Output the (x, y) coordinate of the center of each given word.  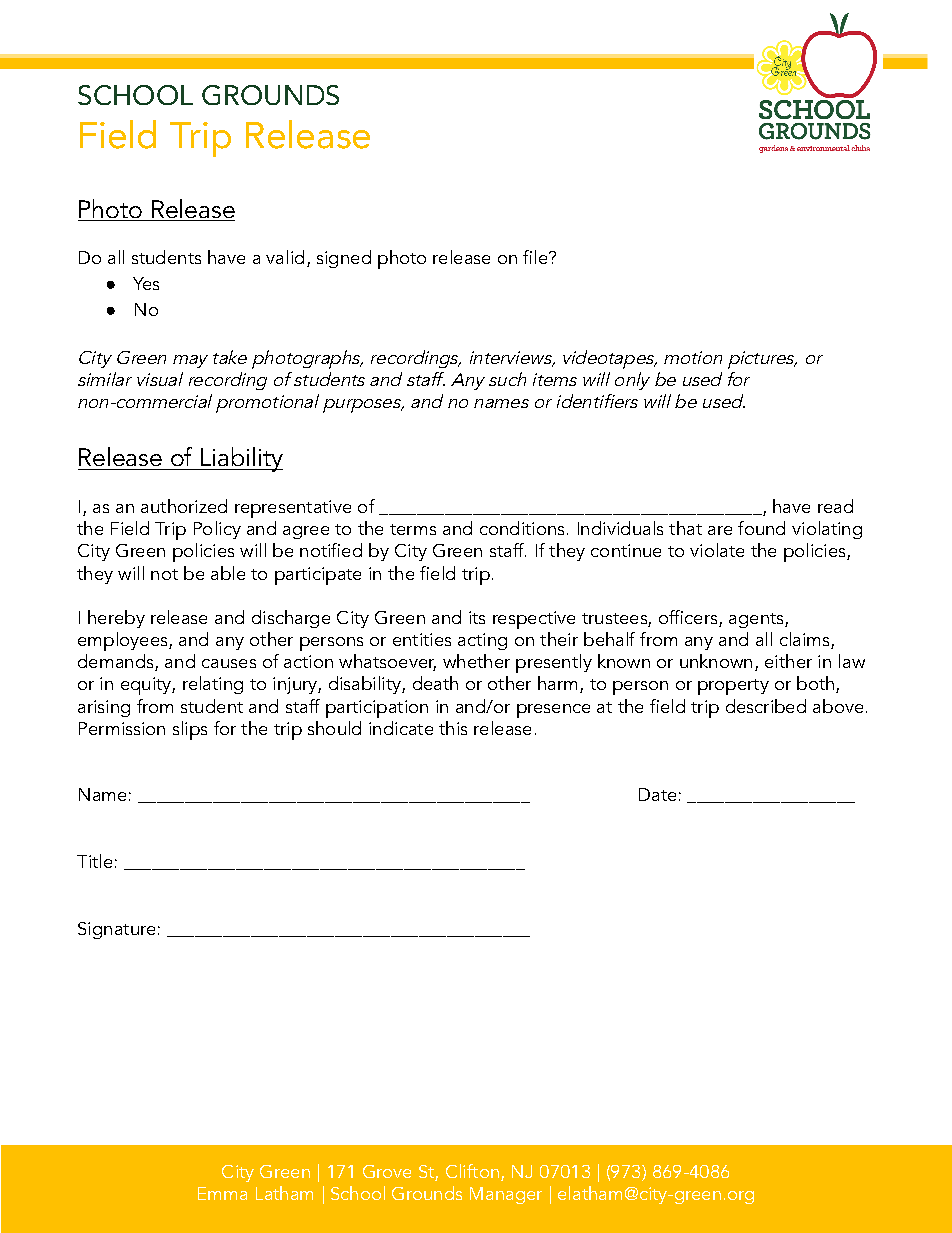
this (453, 728)
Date (657, 794)
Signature (116, 930)
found (761, 528)
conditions (522, 528)
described (766, 706)
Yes (146, 283)
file (536, 257)
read (835, 506)
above (838, 706)
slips (190, 730)
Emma (222, 1193)
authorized (184, 506)
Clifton (472, 1171)
